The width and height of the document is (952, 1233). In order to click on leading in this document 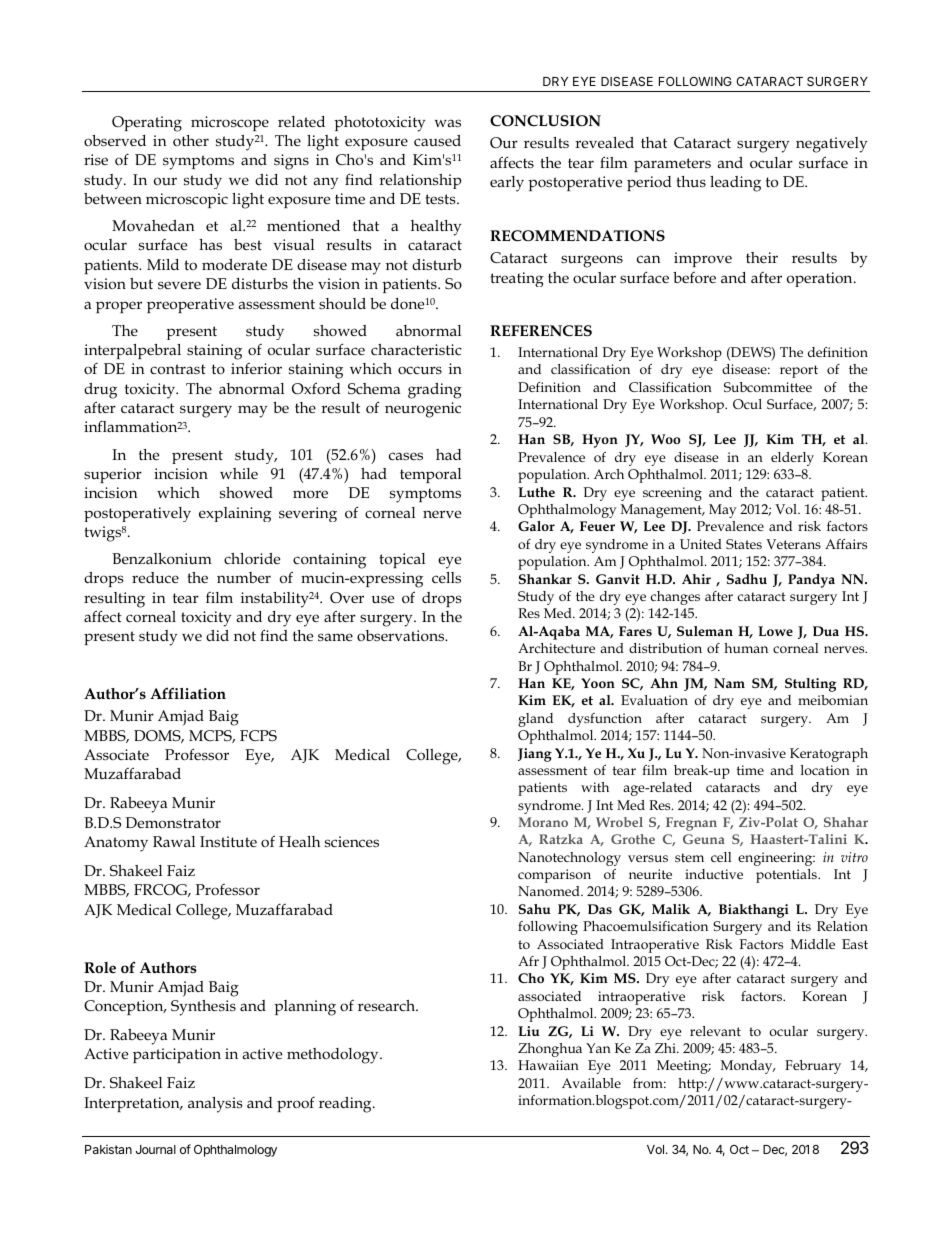, I will do `click(735, 184)`.
